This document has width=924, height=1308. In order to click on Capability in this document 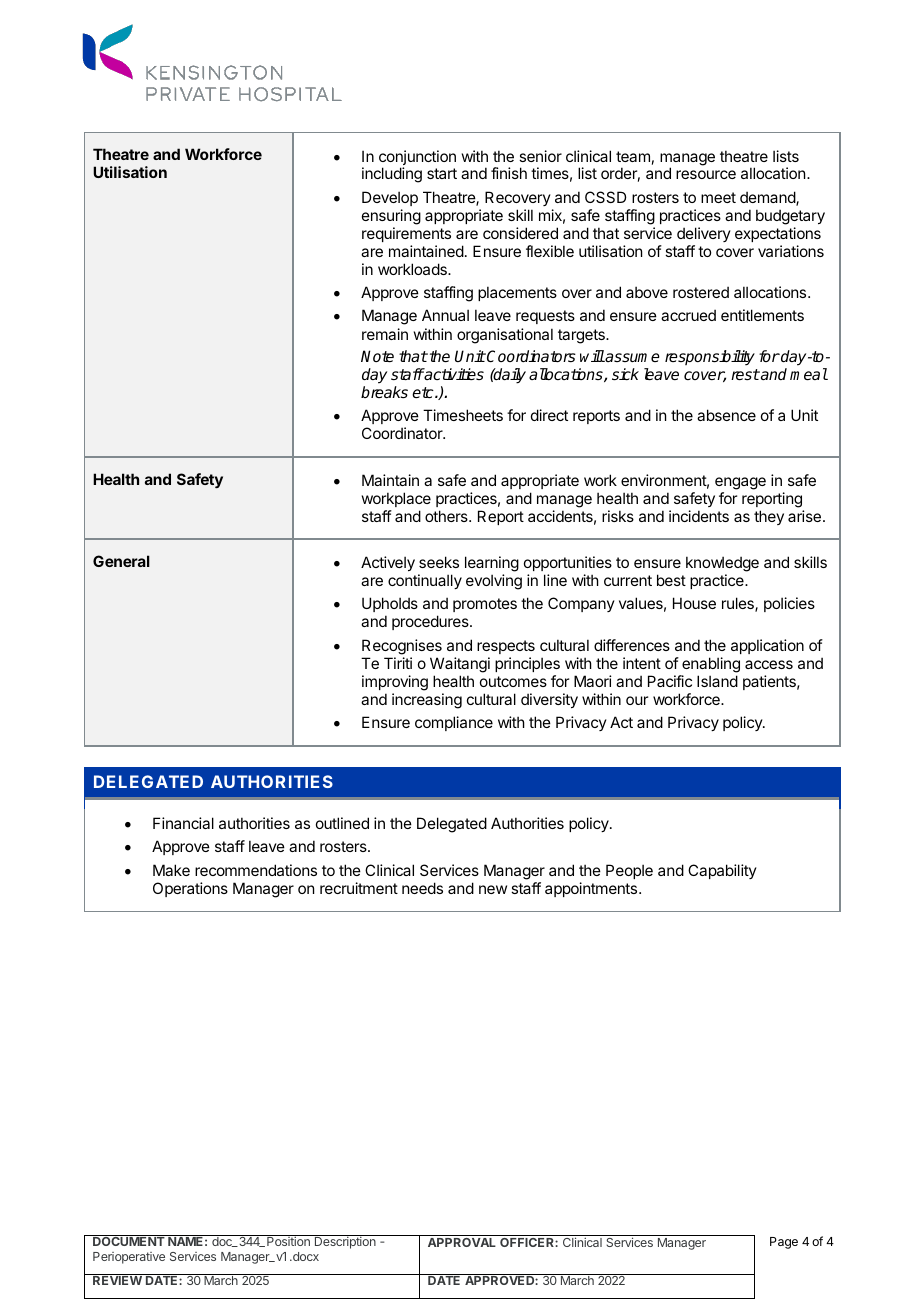, I will do `click(722, 871)`.
